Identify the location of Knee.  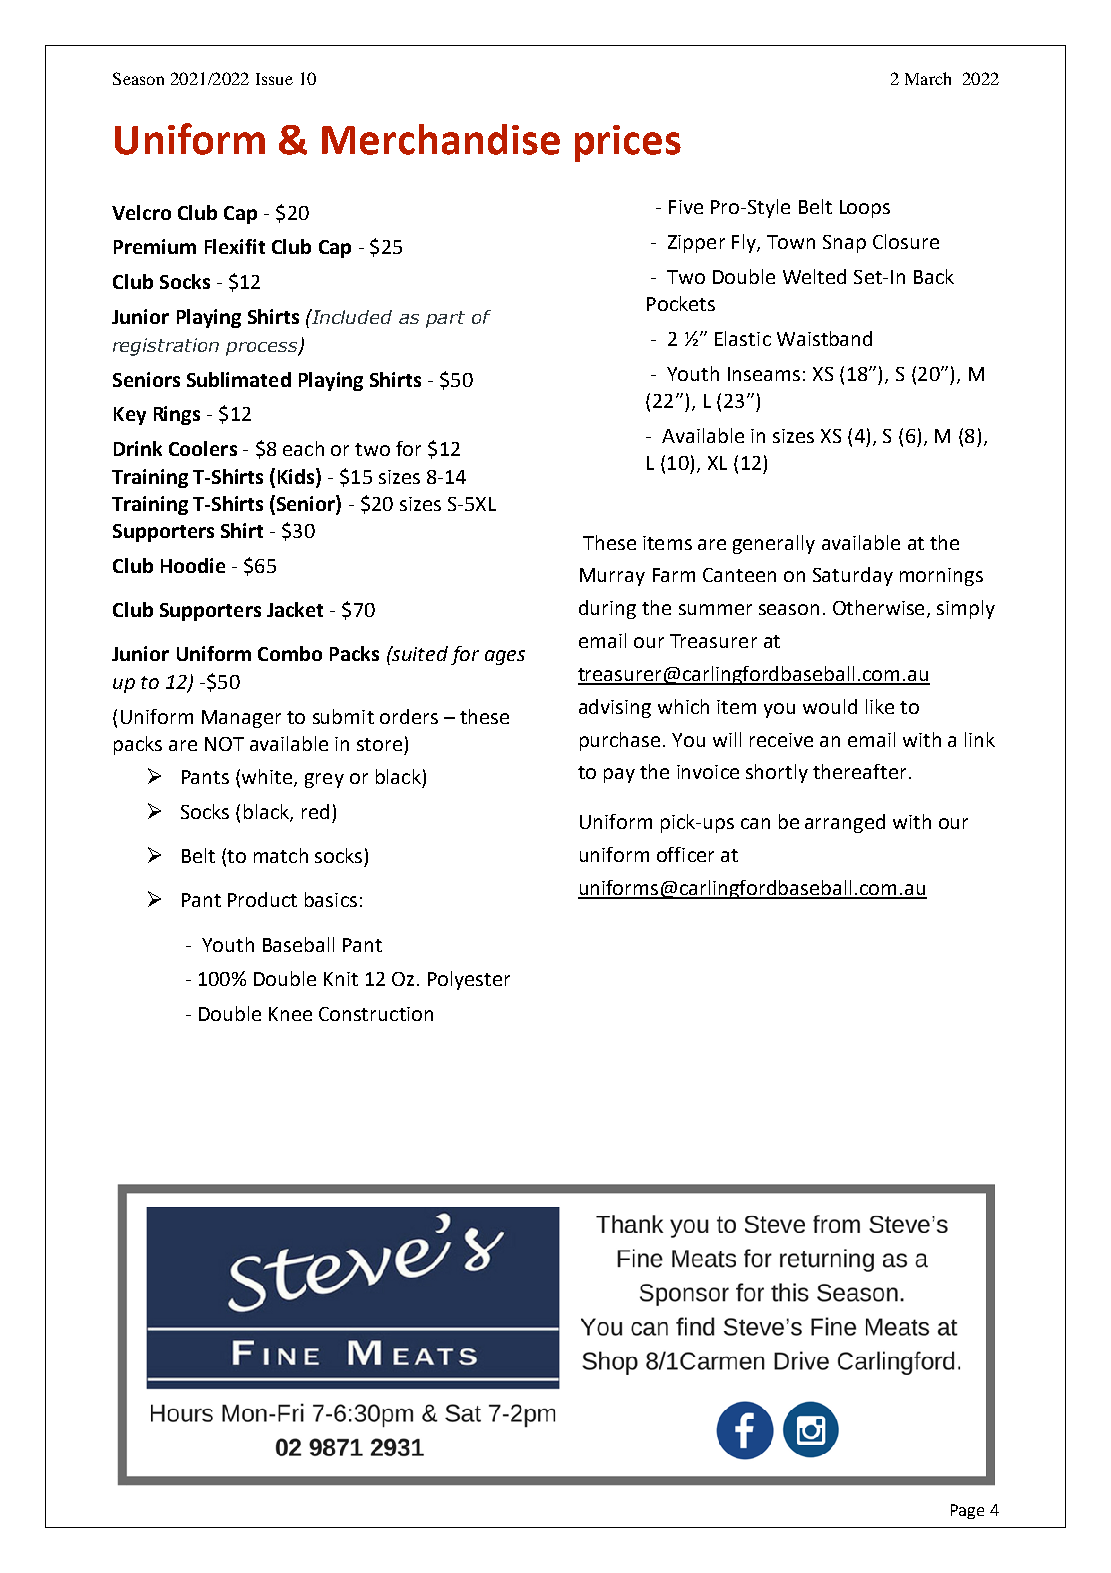
(290, 1014).
